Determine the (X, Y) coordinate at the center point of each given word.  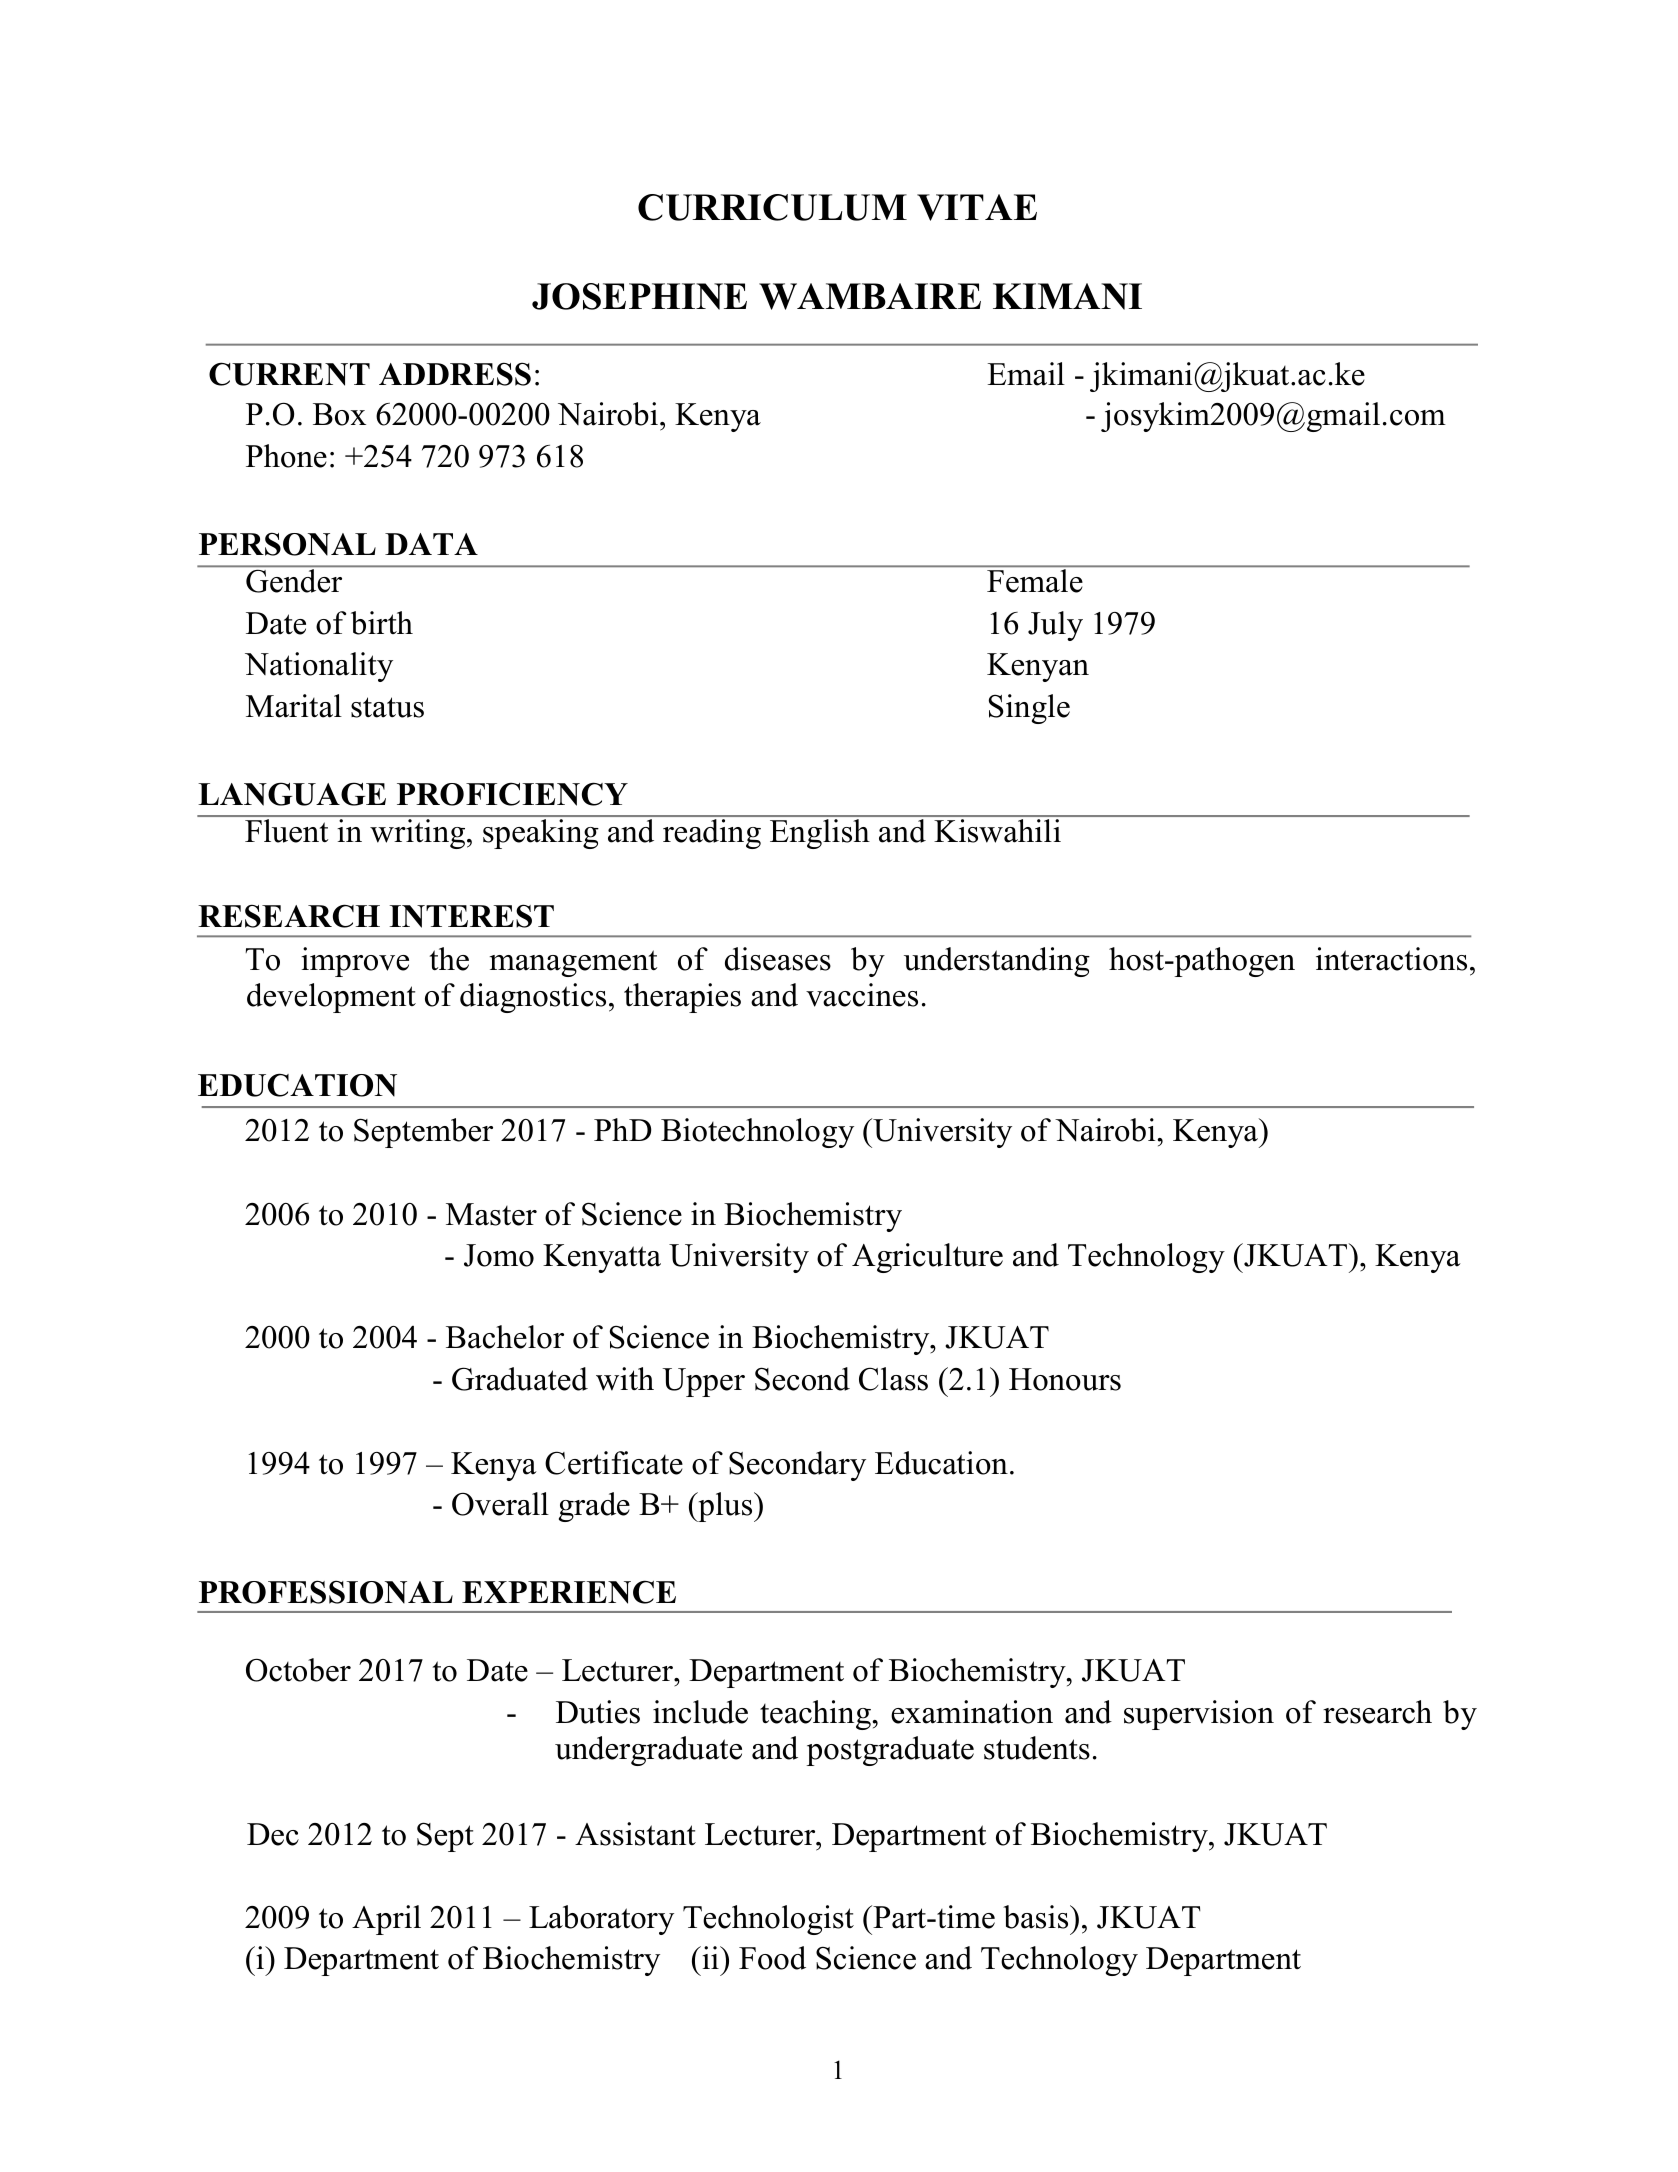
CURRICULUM (772, 207)
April (386, 1920)
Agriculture (927, 1258)
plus (725, 1507)
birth (382, 623)
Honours (1065, 1379)
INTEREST (471, 916)
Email (1026, 374)
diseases (778, 959)
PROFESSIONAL (326, 1592)
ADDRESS (455, 374)
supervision (1199, 1715)
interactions (1391, 959)
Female (1034, 581)
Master (491, 1214)
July (1055, 626)
